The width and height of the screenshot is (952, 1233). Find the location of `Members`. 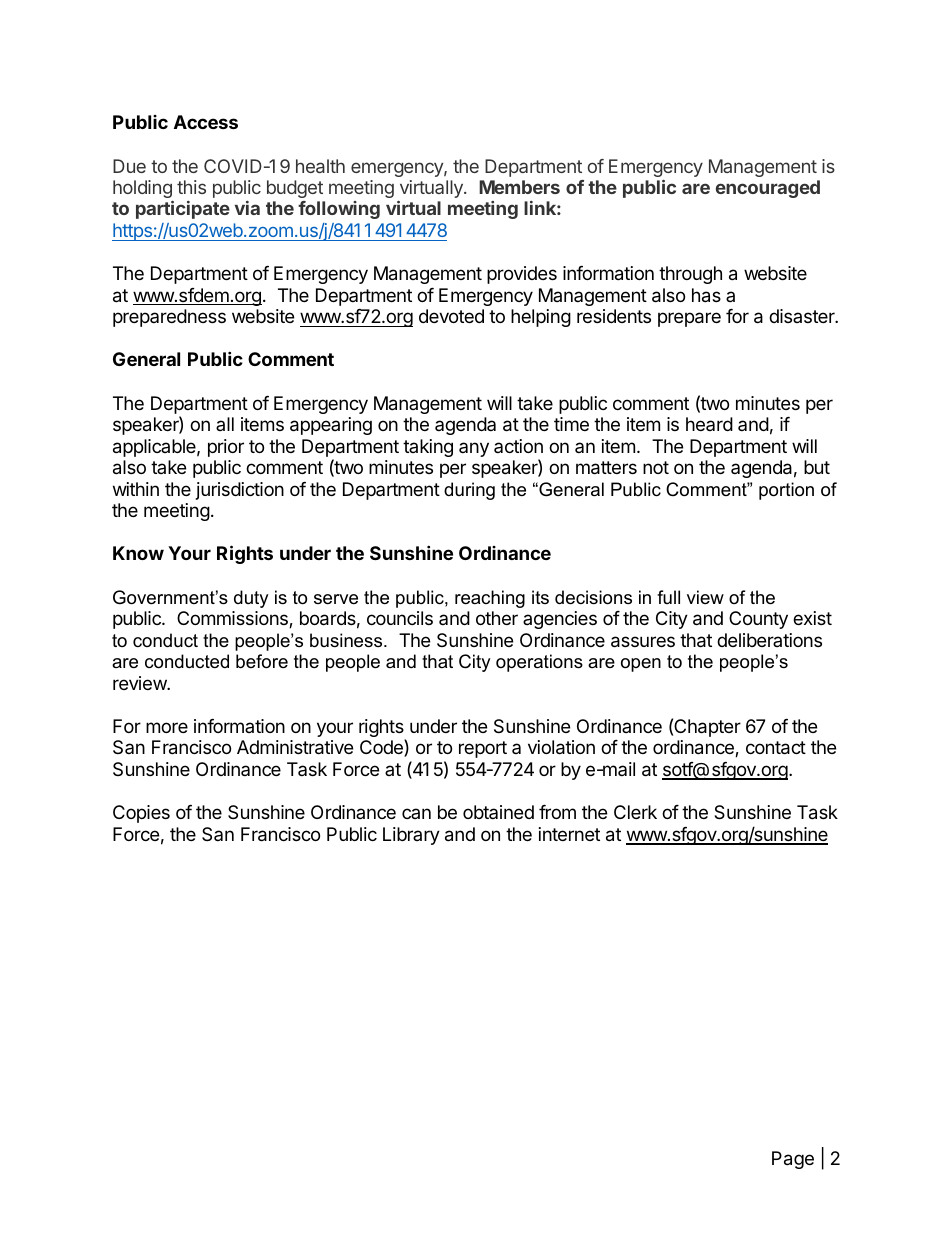

Members is located at coordinates (519, 187).
